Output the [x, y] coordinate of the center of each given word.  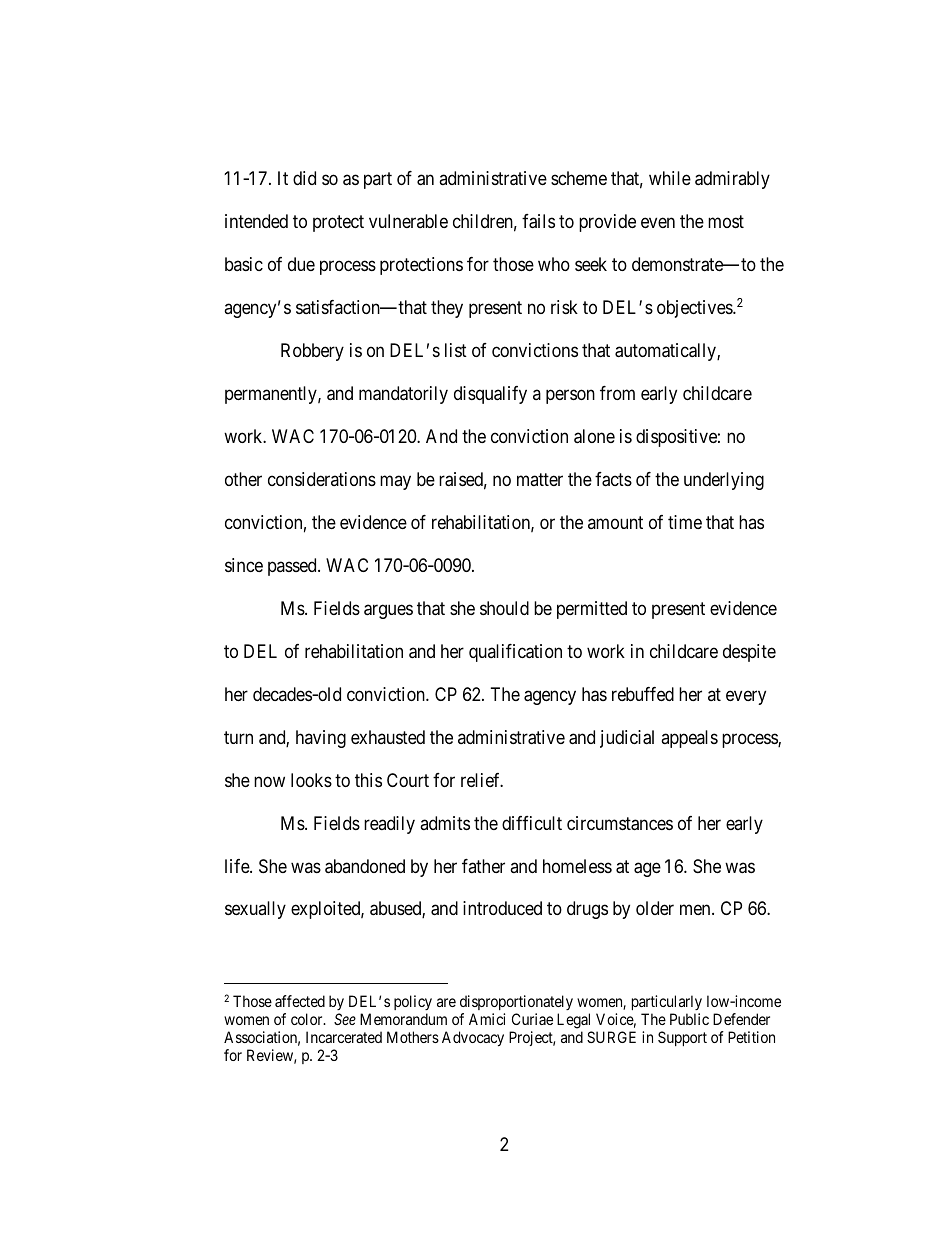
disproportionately [516, 1004]
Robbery [312, 352]
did [304, 178]
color [308, 1019]
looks [311, 780]
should [504, 608]
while [670, 178]
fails [538, 221]
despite [749, 653]
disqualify [490, 395]
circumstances [620, 823]
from [617, 393]
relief [482, 780]
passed [293, 567]
